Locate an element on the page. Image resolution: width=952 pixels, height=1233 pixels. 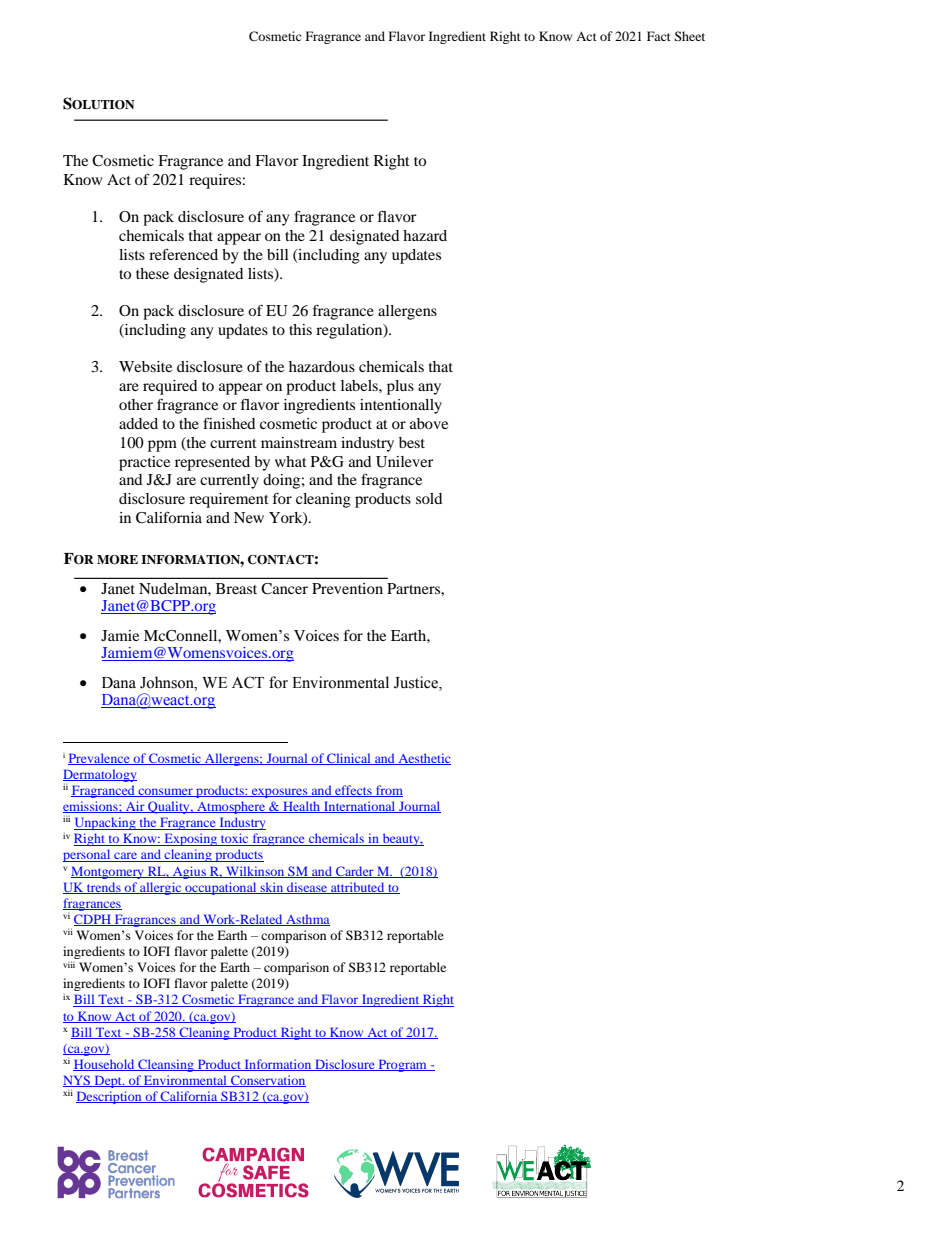
Prevention is located at coordinates (347, 588).
